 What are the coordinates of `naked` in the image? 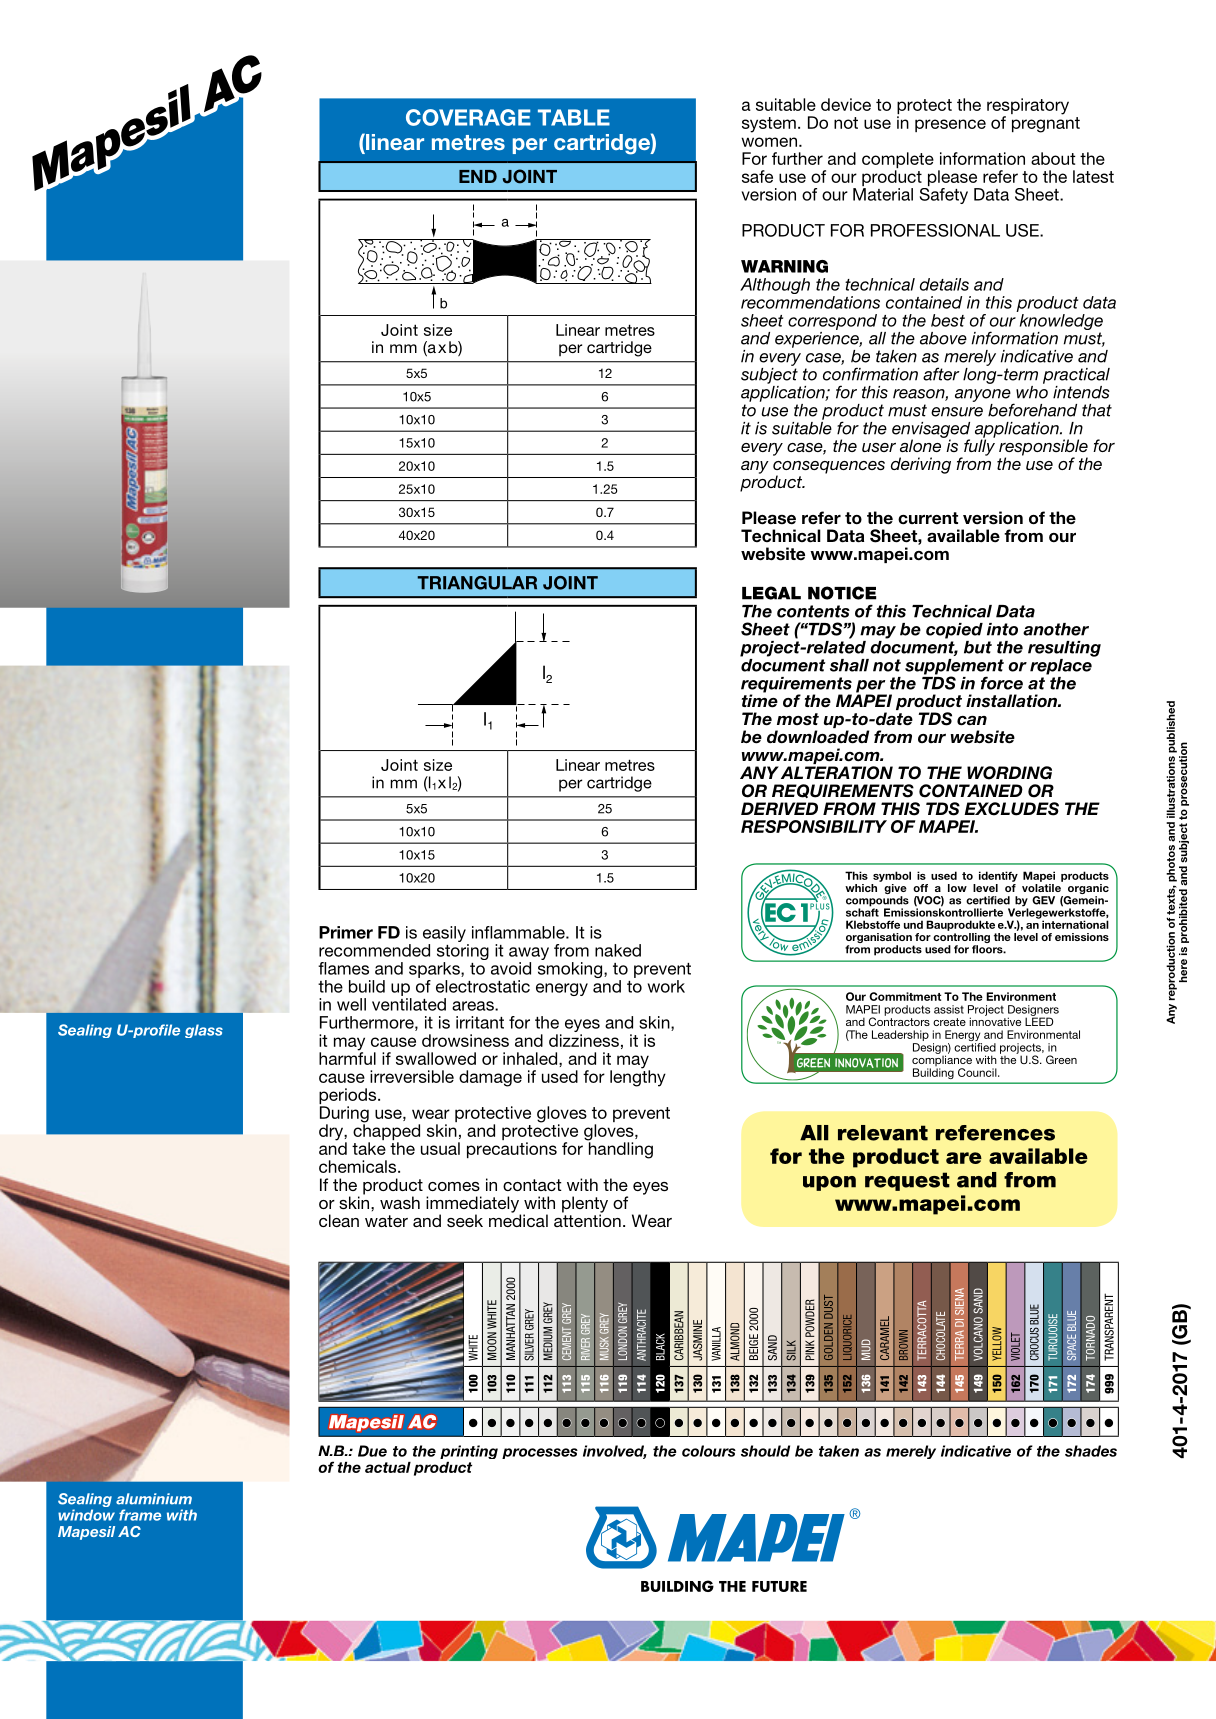 It's located at (618, 950).
